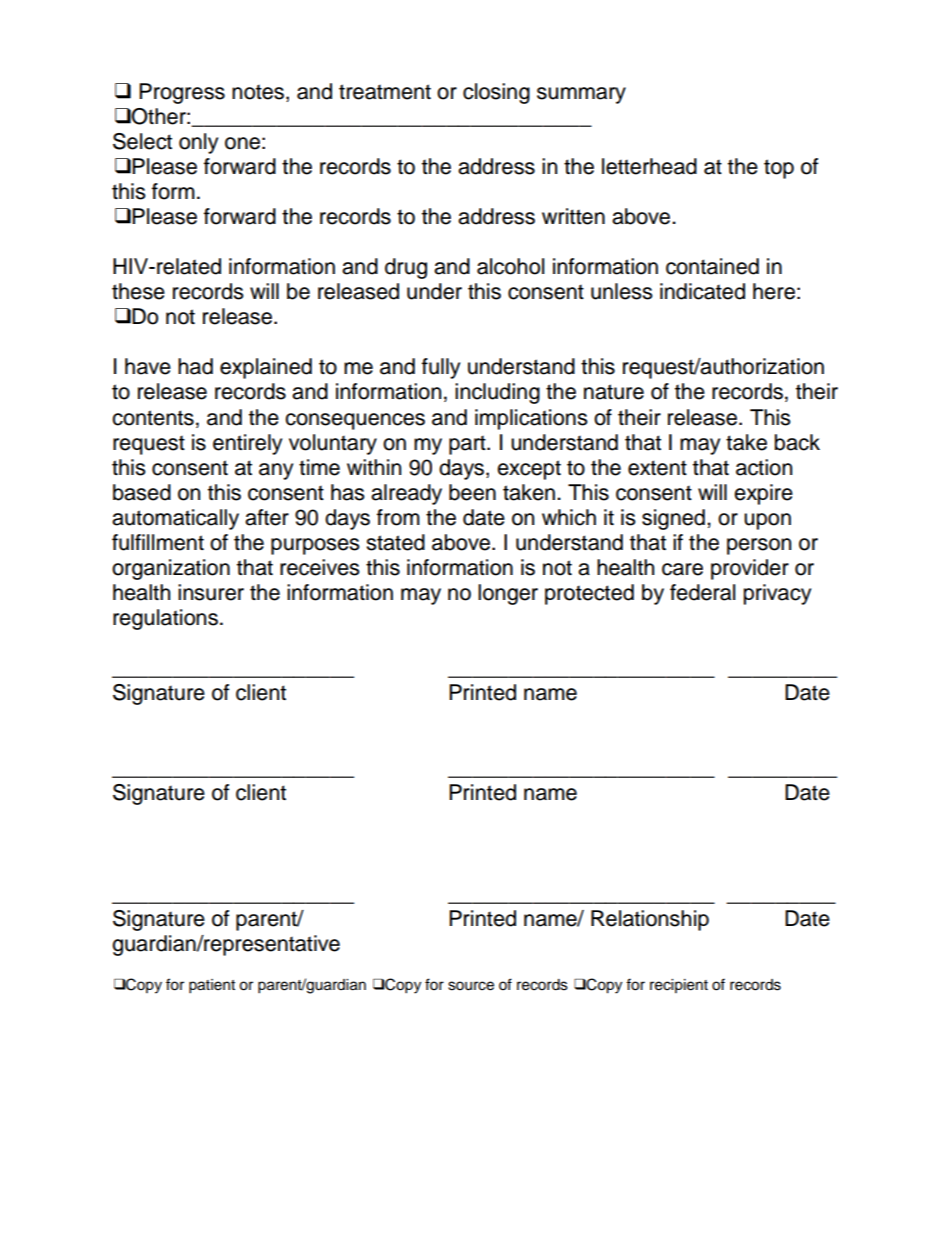 The height and width of the screenshot is (1233, 952). I want to click on closing, so click(496, 93).
